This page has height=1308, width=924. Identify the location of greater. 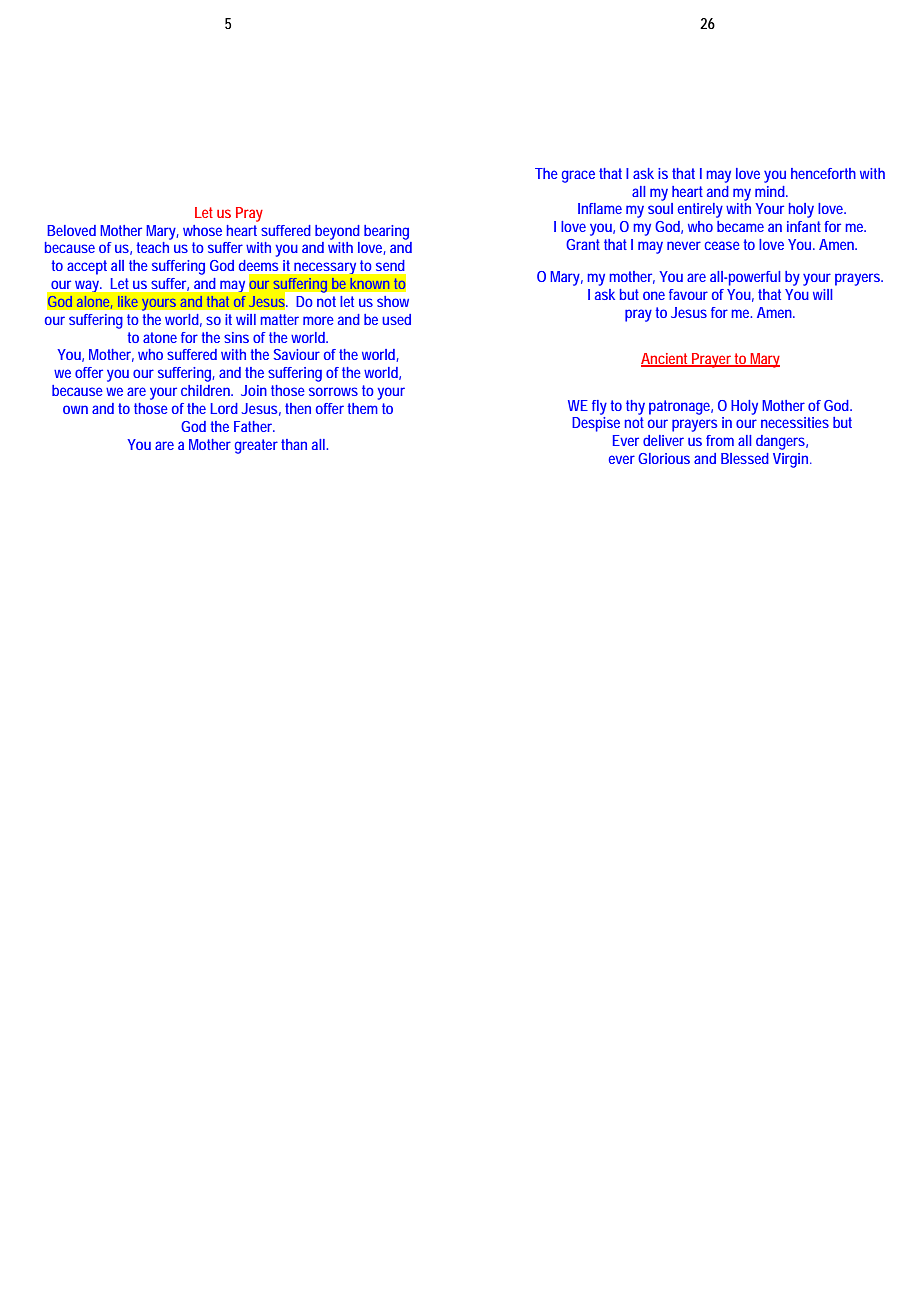
(256, 446).
